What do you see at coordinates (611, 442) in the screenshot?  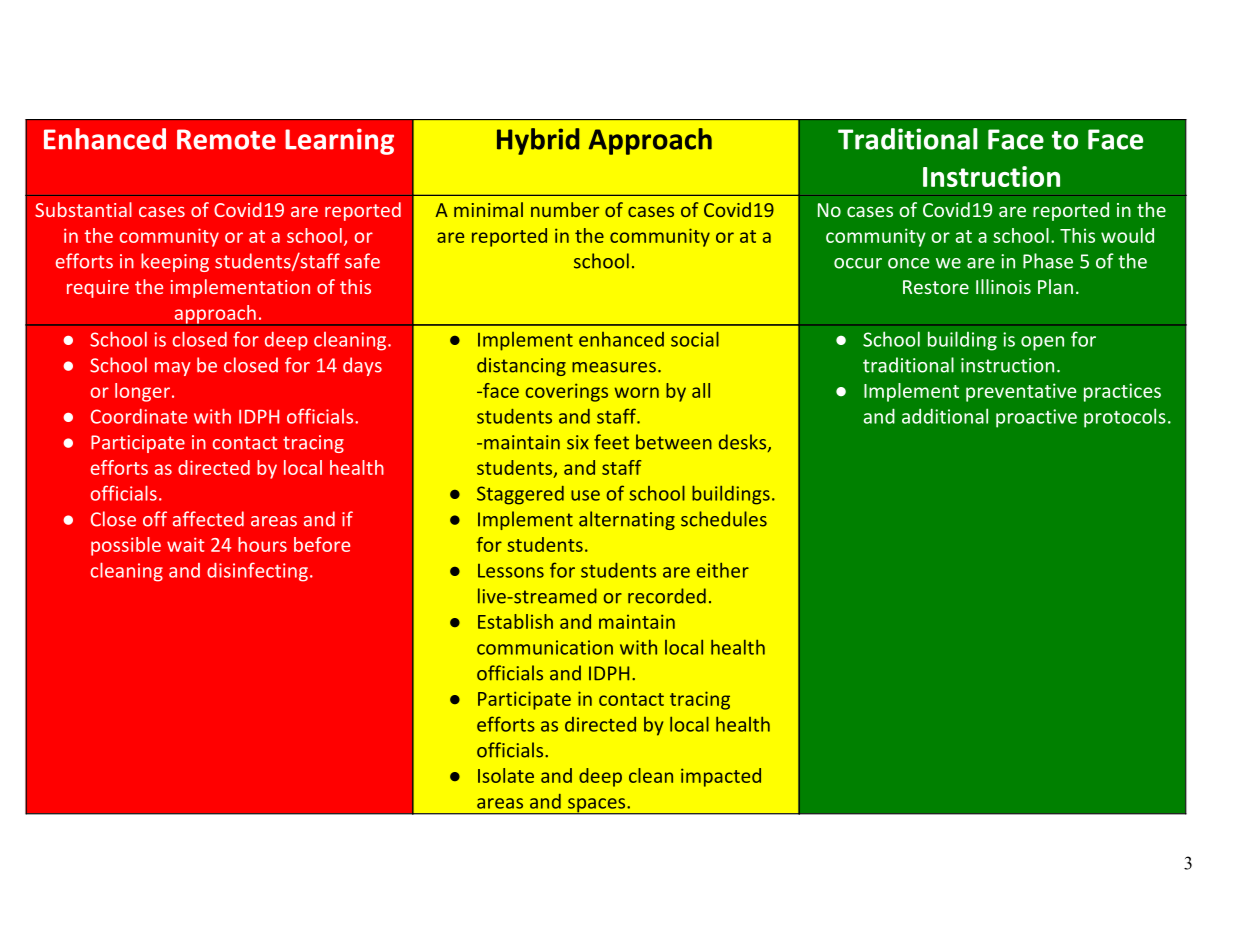 I see `feet` at bounding box center [611, 442].
